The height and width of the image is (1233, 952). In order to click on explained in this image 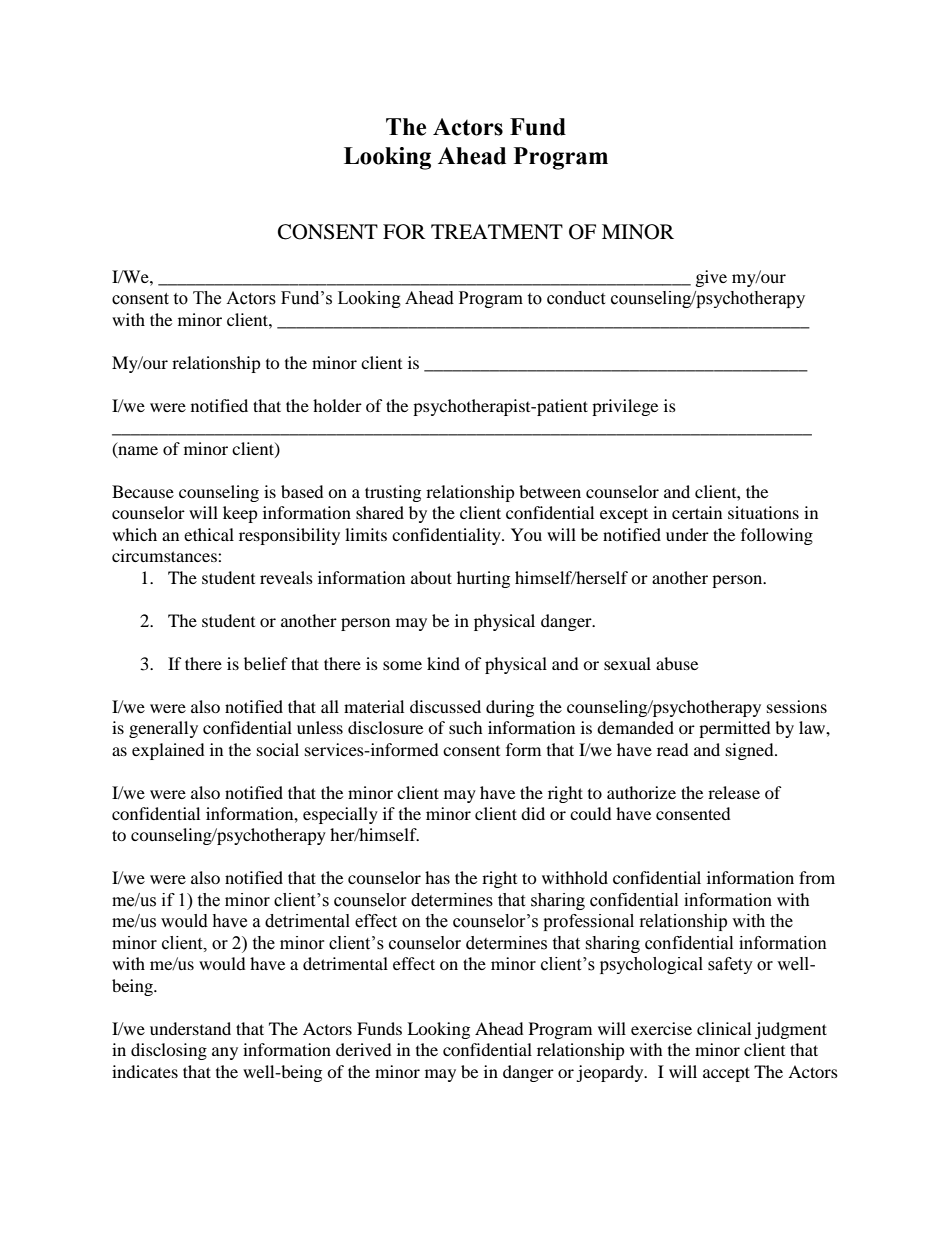, I will do `click(168, 751)`.
